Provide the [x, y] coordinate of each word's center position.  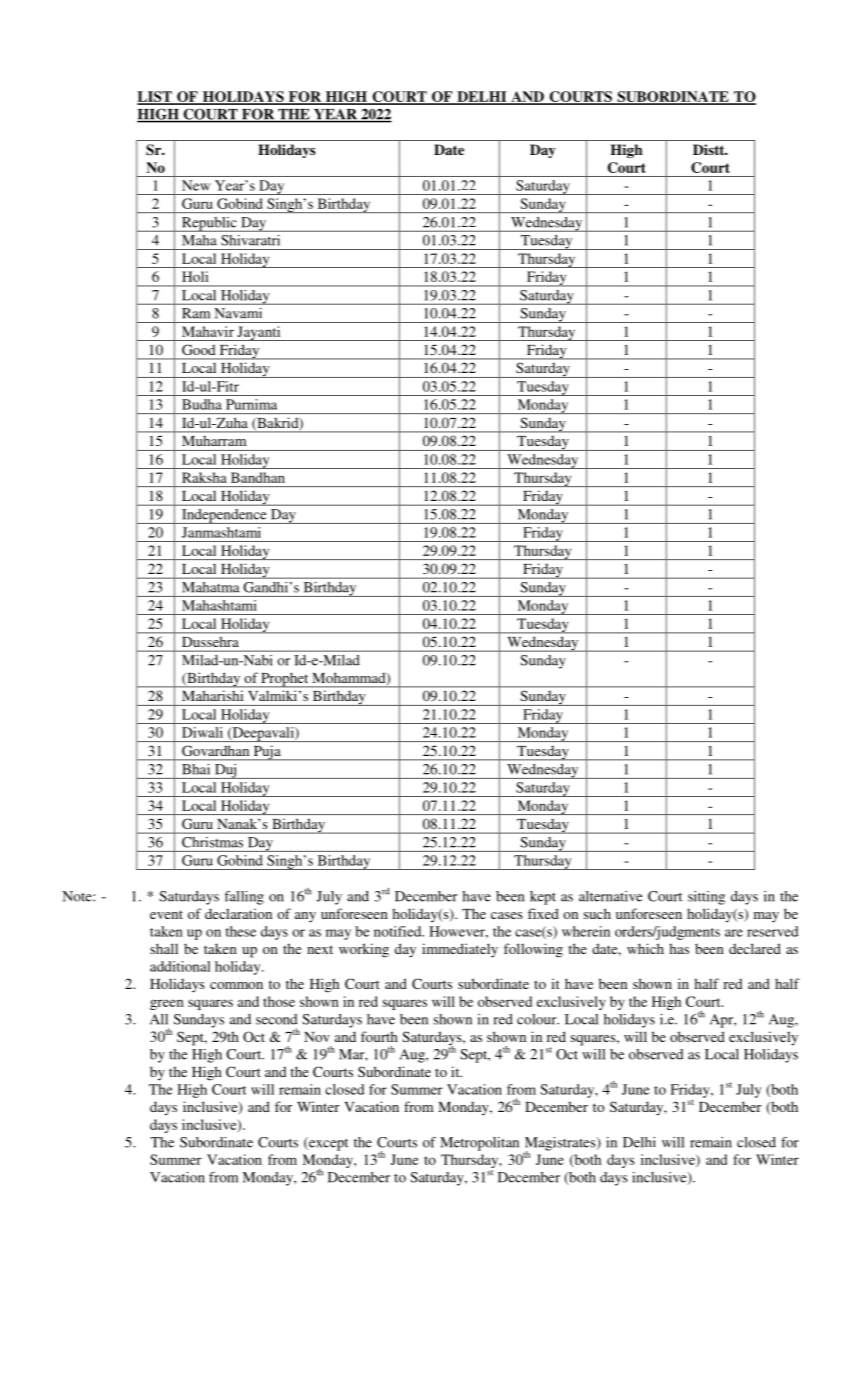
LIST [155, 97]
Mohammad [350, 679]
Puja [267, 753]
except [327, 1144]
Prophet [285, 680]
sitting [706, 898]
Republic [209, 224]
